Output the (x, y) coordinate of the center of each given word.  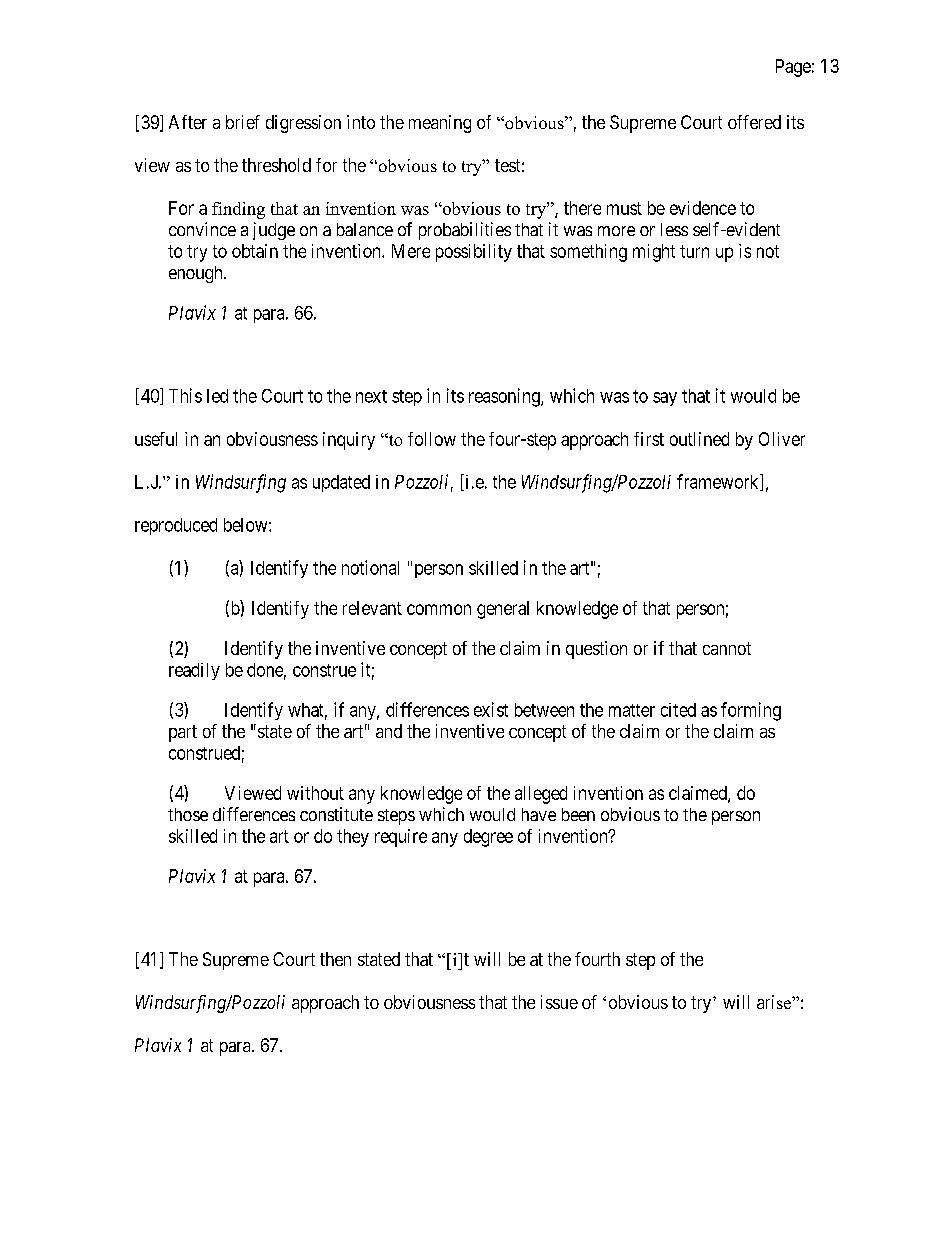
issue (559, 1002)
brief (243, 122)
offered (754, 122)
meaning (440, 124)
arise (775, 1002)
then (335, 959)
